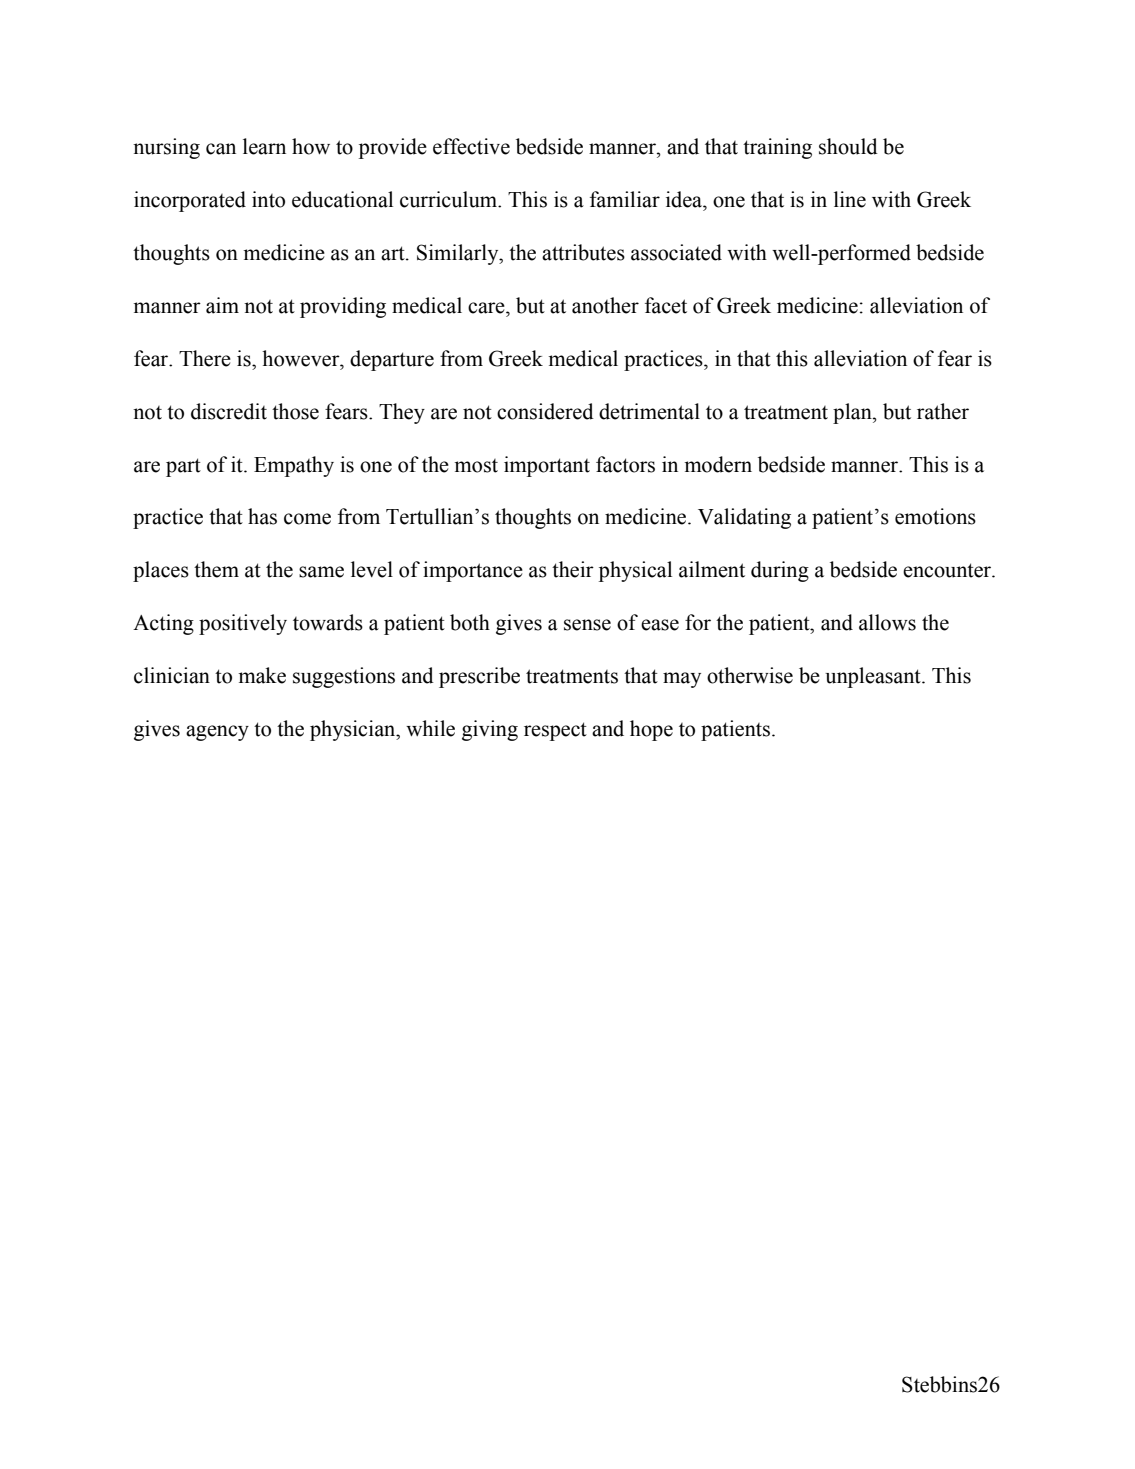 The image size is (1135, 1469). I want to click on effective, so click(471, 146).
